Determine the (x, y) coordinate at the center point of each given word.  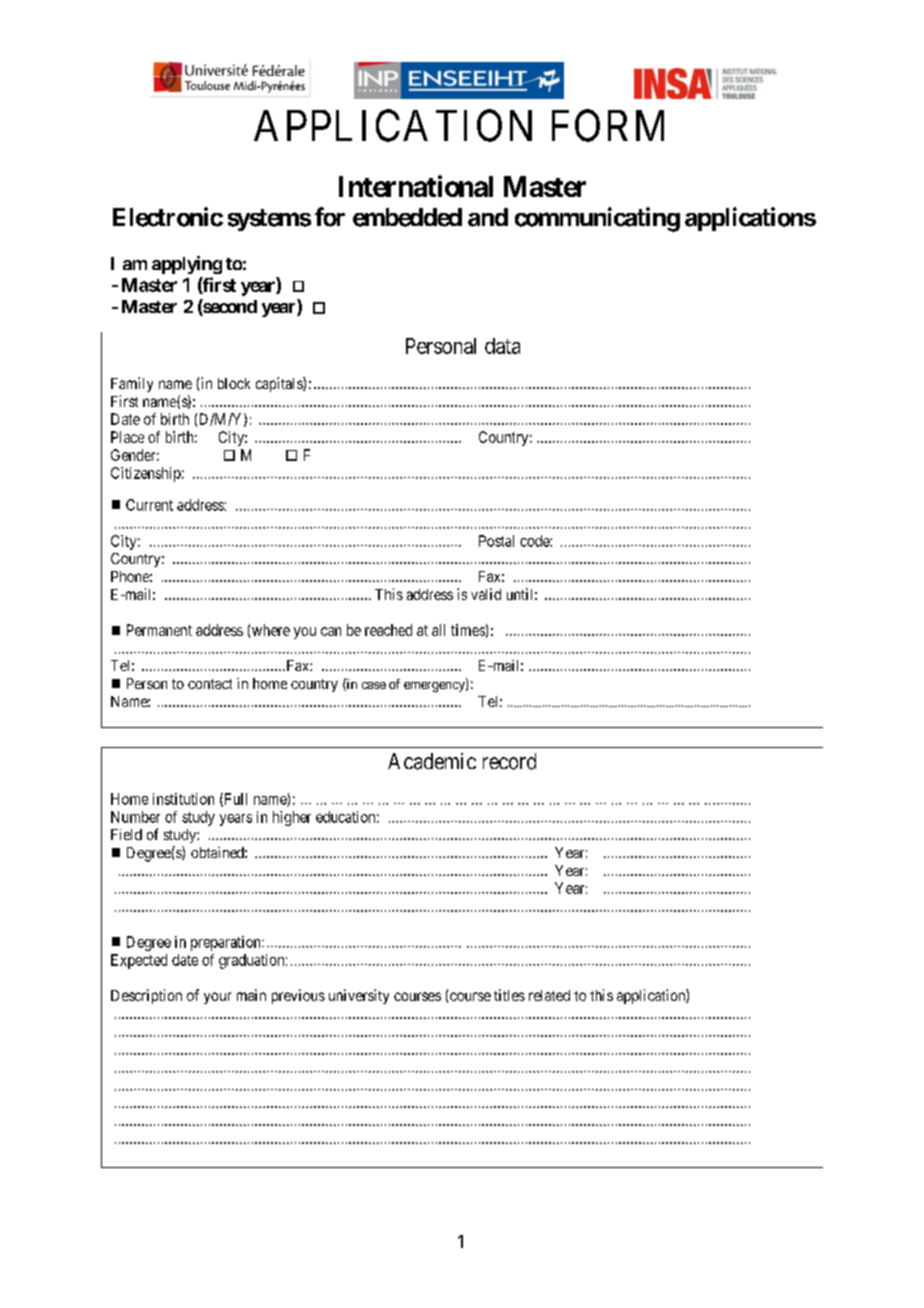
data (502, 346)
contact (210, 684)
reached (388, 630)
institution (183, 799)
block (234, 383)
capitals (280, 384)
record (509, 761)
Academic (432, 761)
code (535, 541)
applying (187, 265)
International (416, 186)
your (217, 998)
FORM (608, 125)
